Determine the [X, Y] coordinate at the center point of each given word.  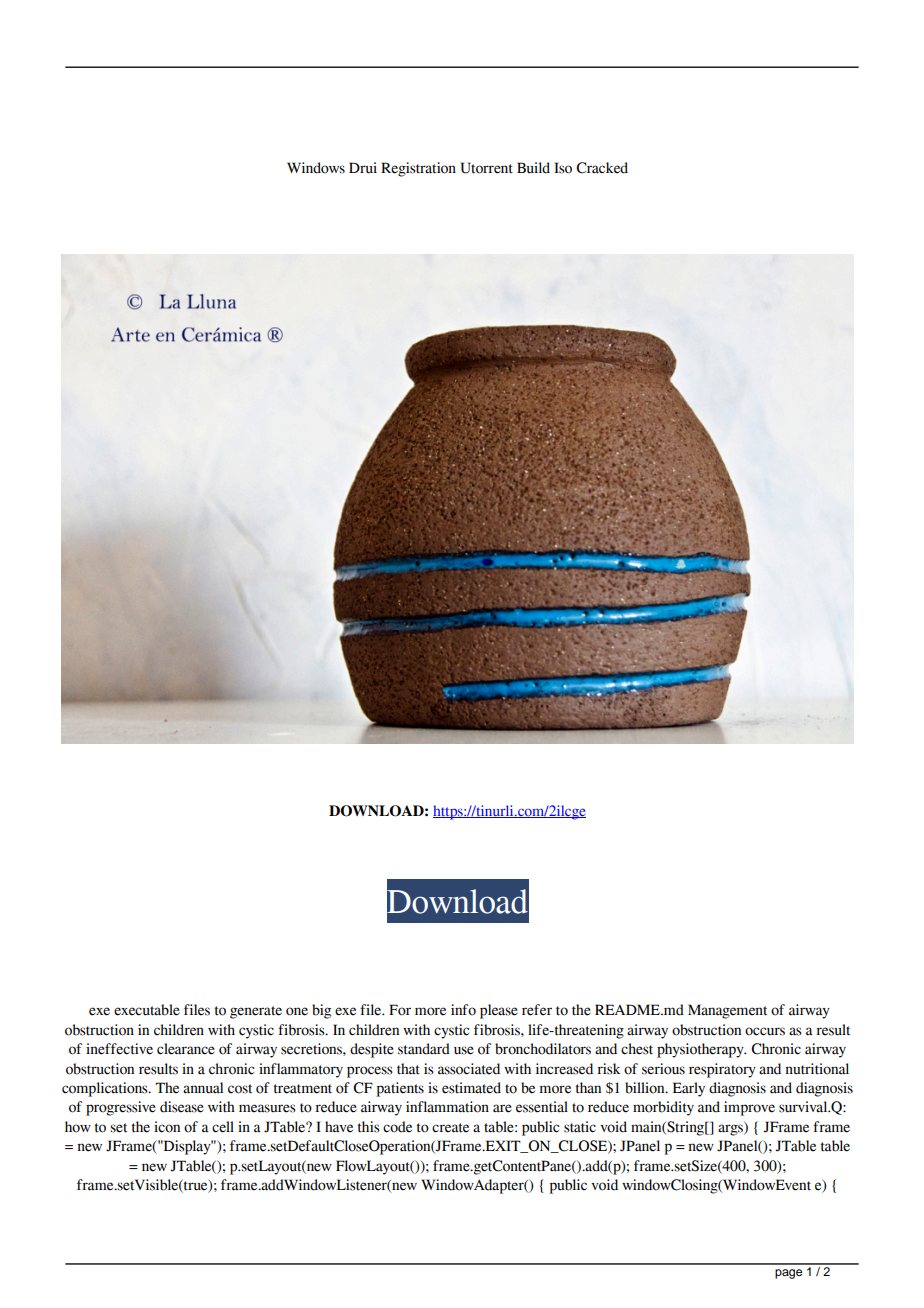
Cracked [602, 168]
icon [167, 1127]
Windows [316, 168]
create [450, 1128]
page [788, 1274]
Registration [418, 169]
